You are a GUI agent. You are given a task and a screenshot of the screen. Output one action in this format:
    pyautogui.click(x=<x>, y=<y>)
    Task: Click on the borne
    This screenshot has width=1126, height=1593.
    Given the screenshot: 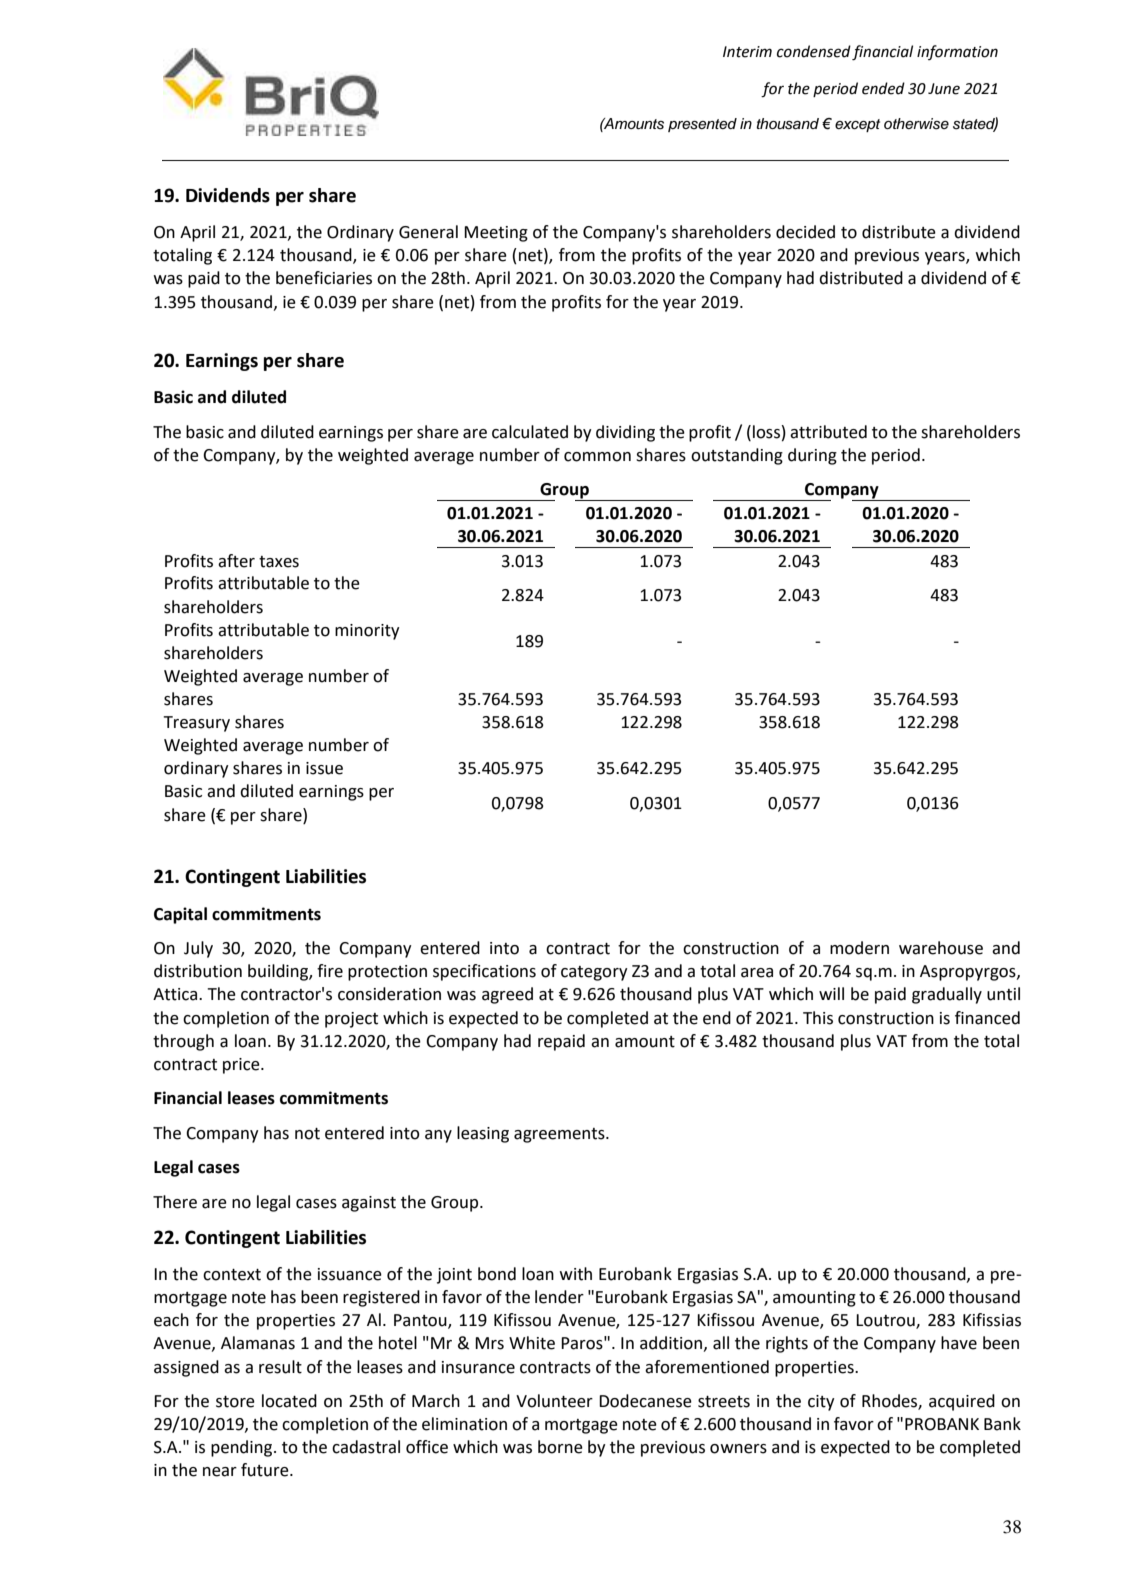 What is the action you would take?
    pyautogui.click(x=560, y=1447)
